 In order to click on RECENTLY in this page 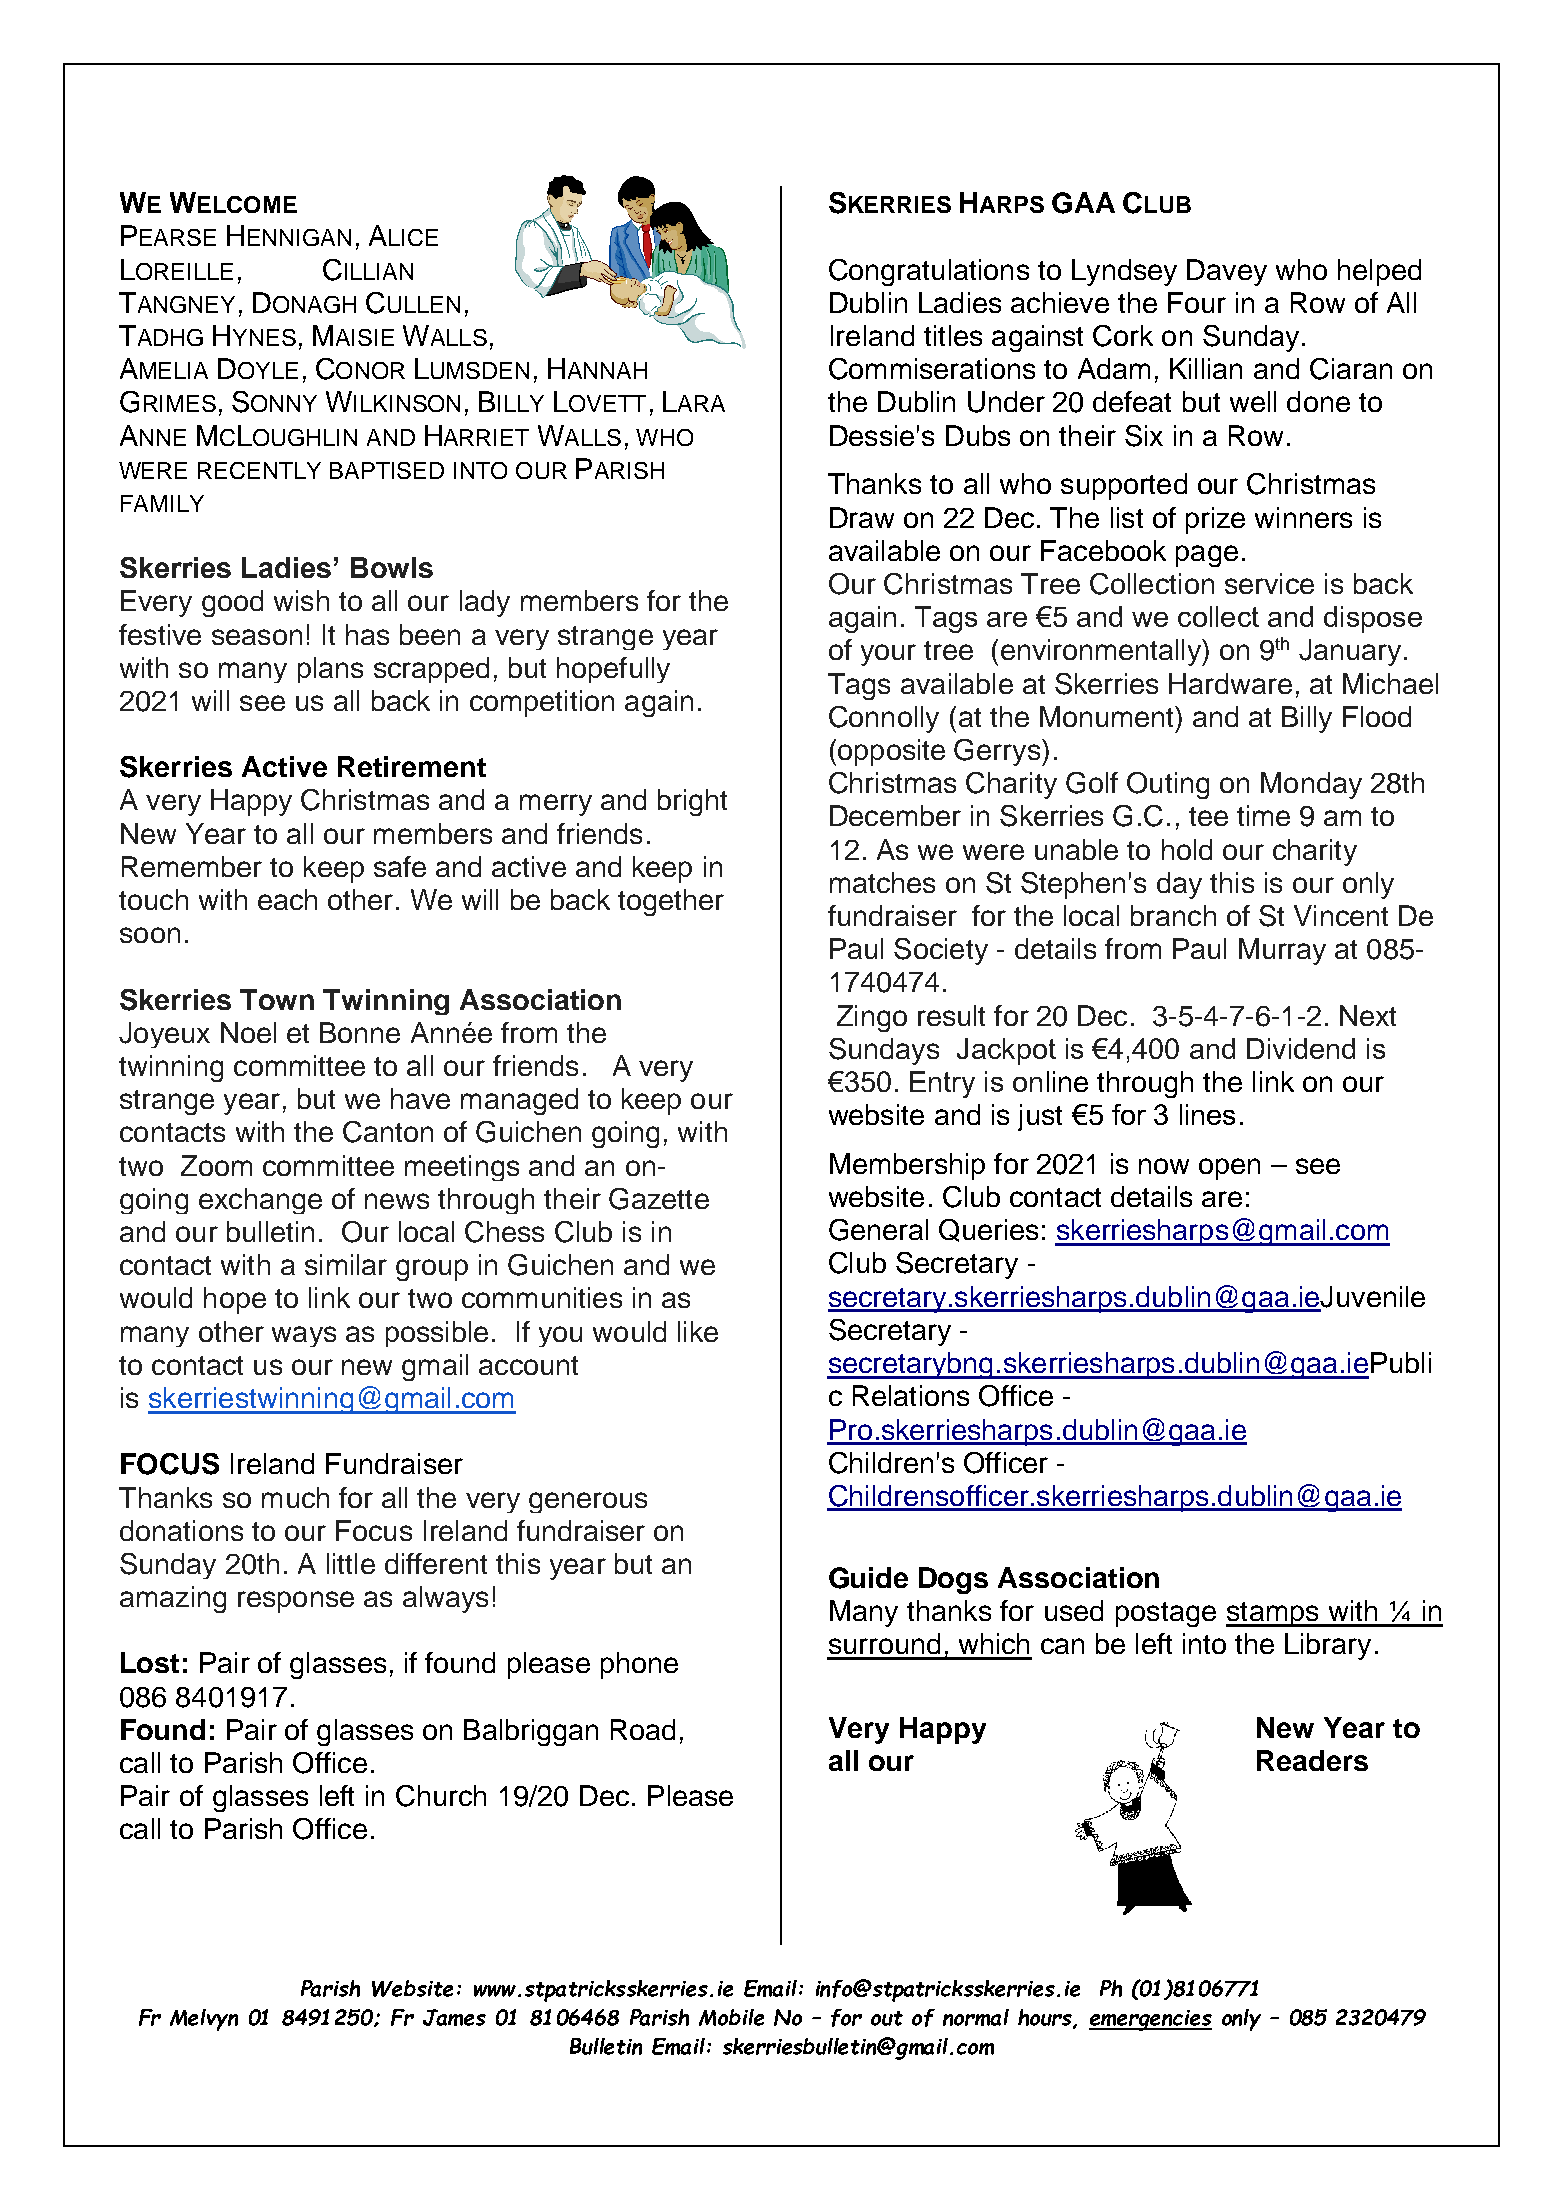, I will do `click(259, 470)`.
